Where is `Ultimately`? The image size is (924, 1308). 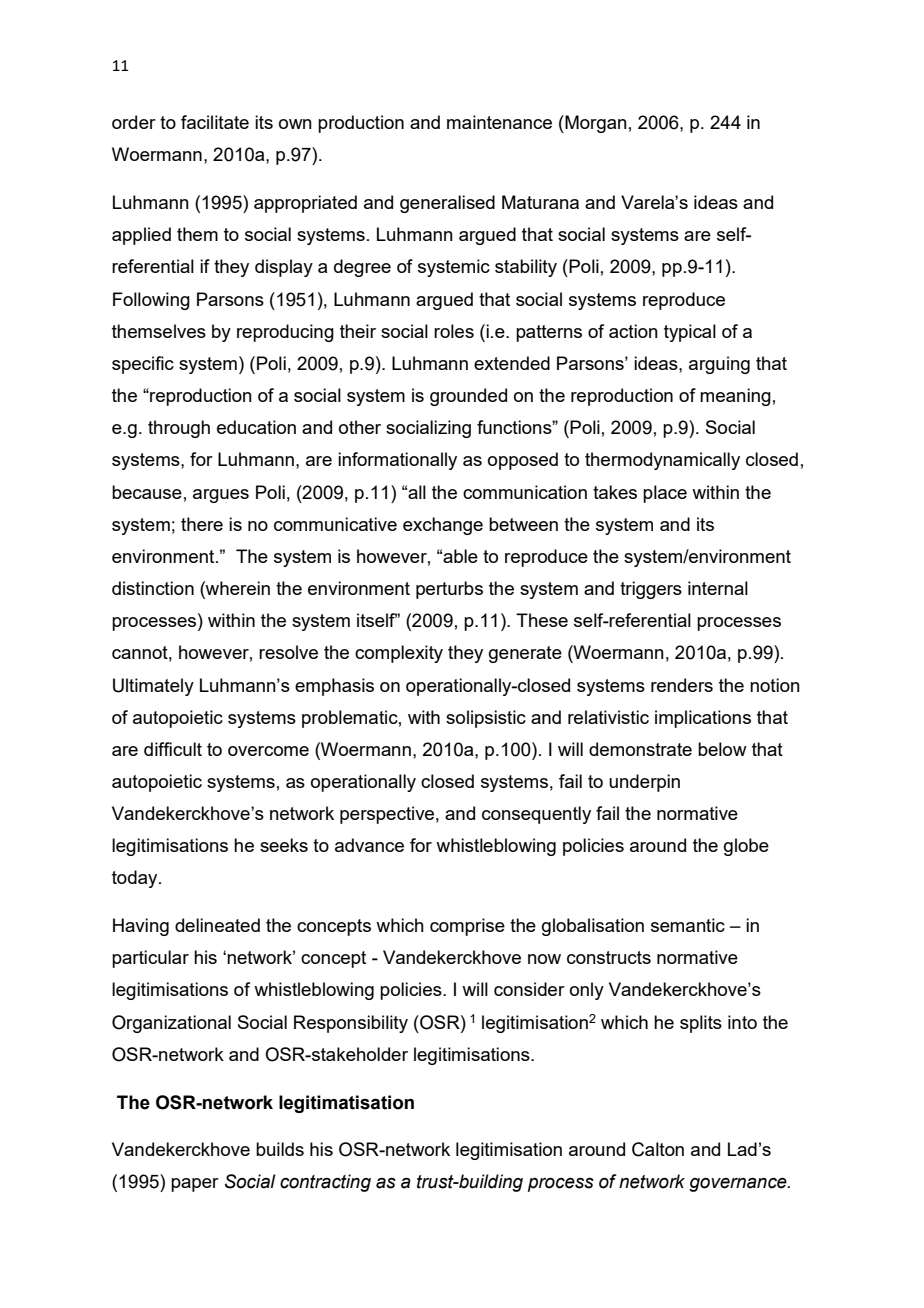
Ultimately is located at coordinates (153, 687).
